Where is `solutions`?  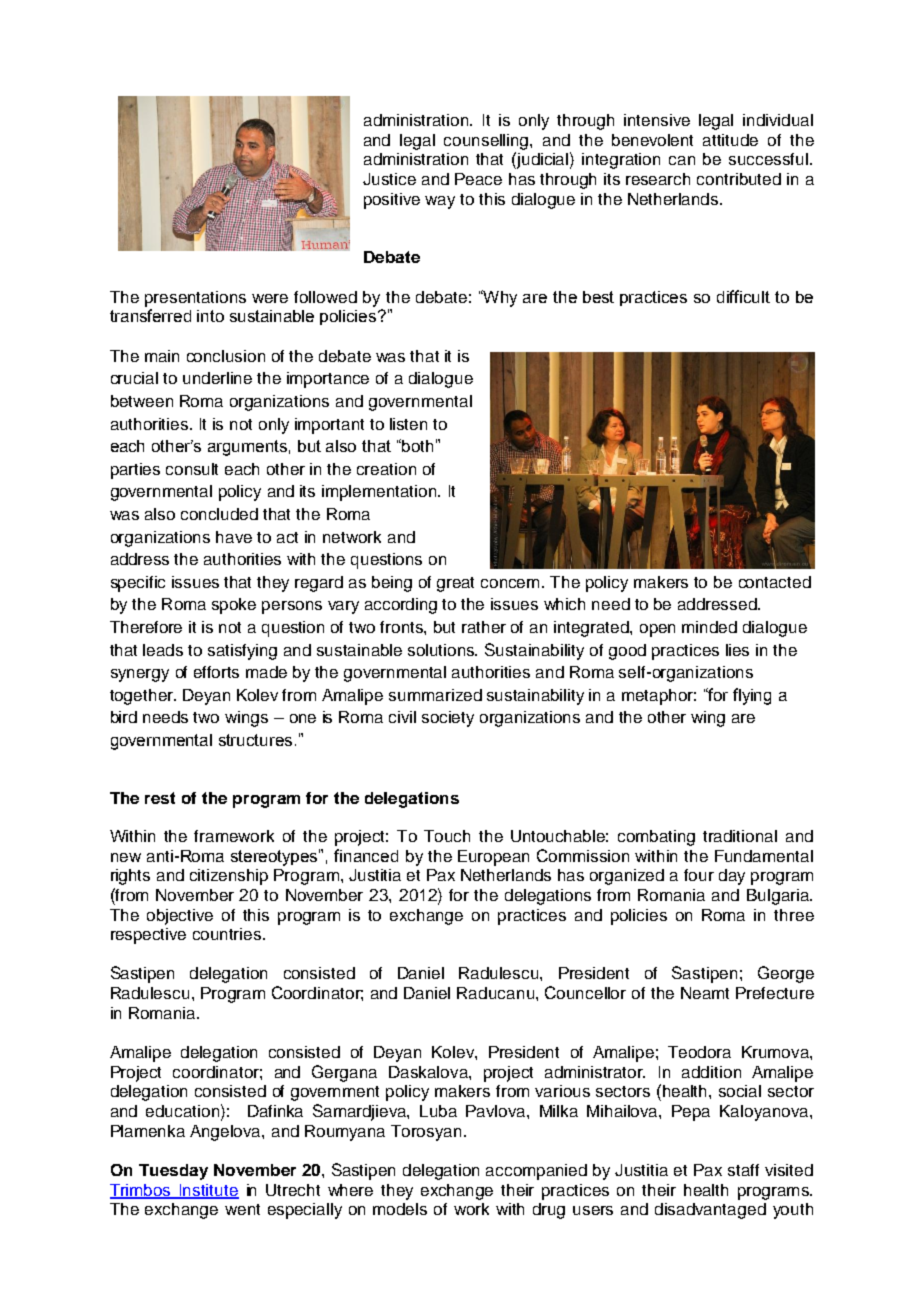 solutions is located at coordinates (442, 650).
